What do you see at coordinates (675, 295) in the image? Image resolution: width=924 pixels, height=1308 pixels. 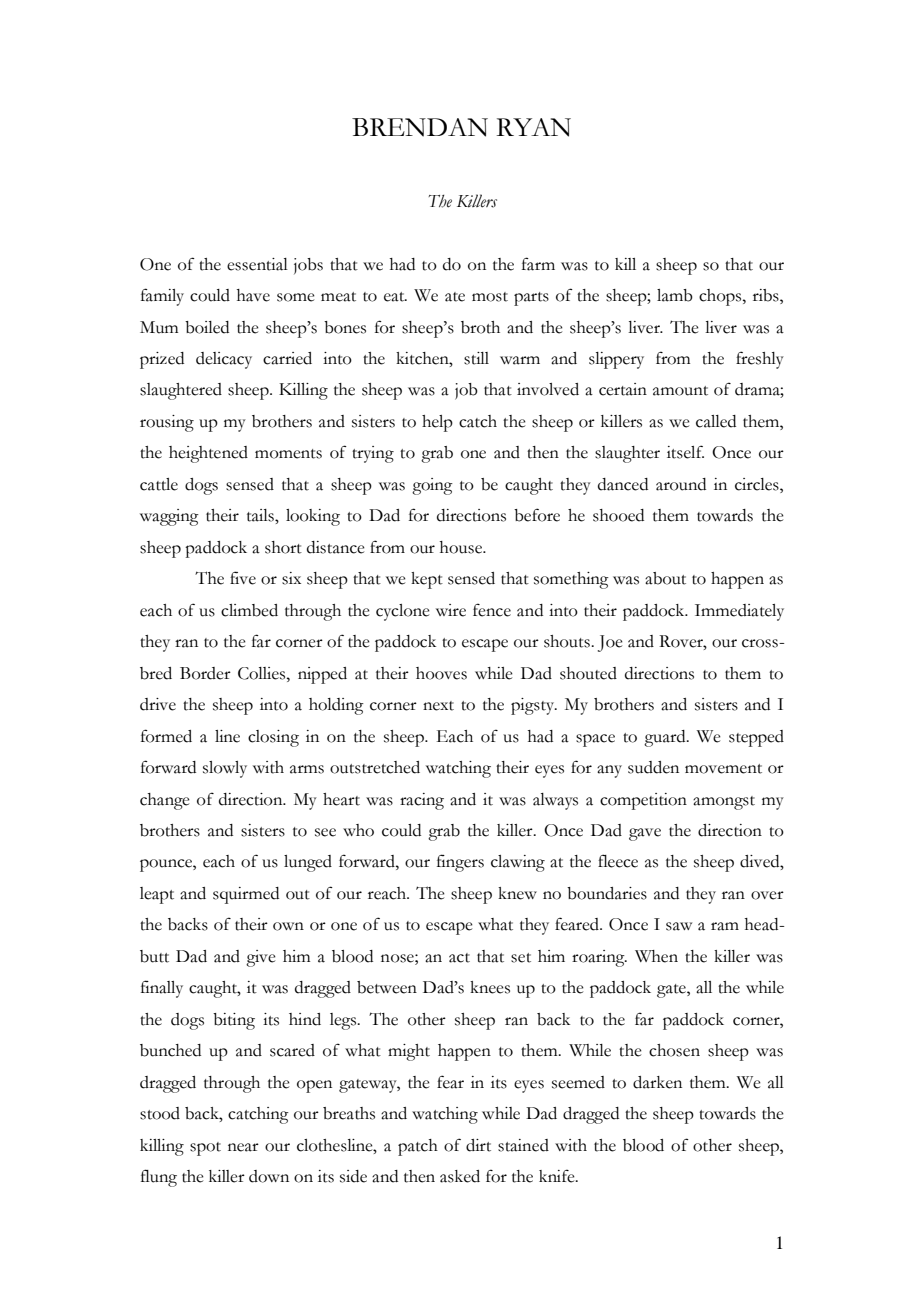 I see `lamb` at bounding box center [675, 295].
